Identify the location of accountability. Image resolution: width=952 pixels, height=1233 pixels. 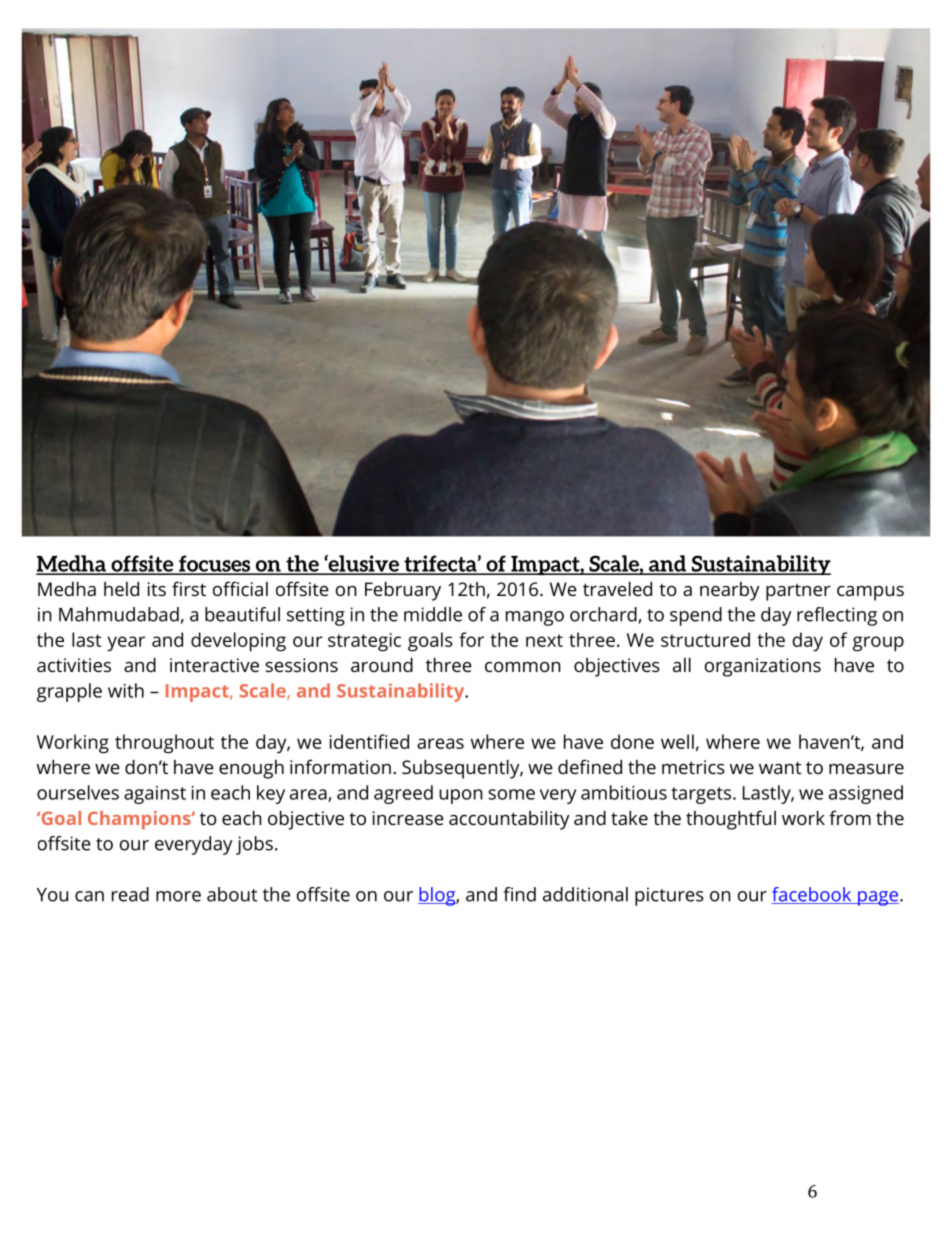
(509, 820).
